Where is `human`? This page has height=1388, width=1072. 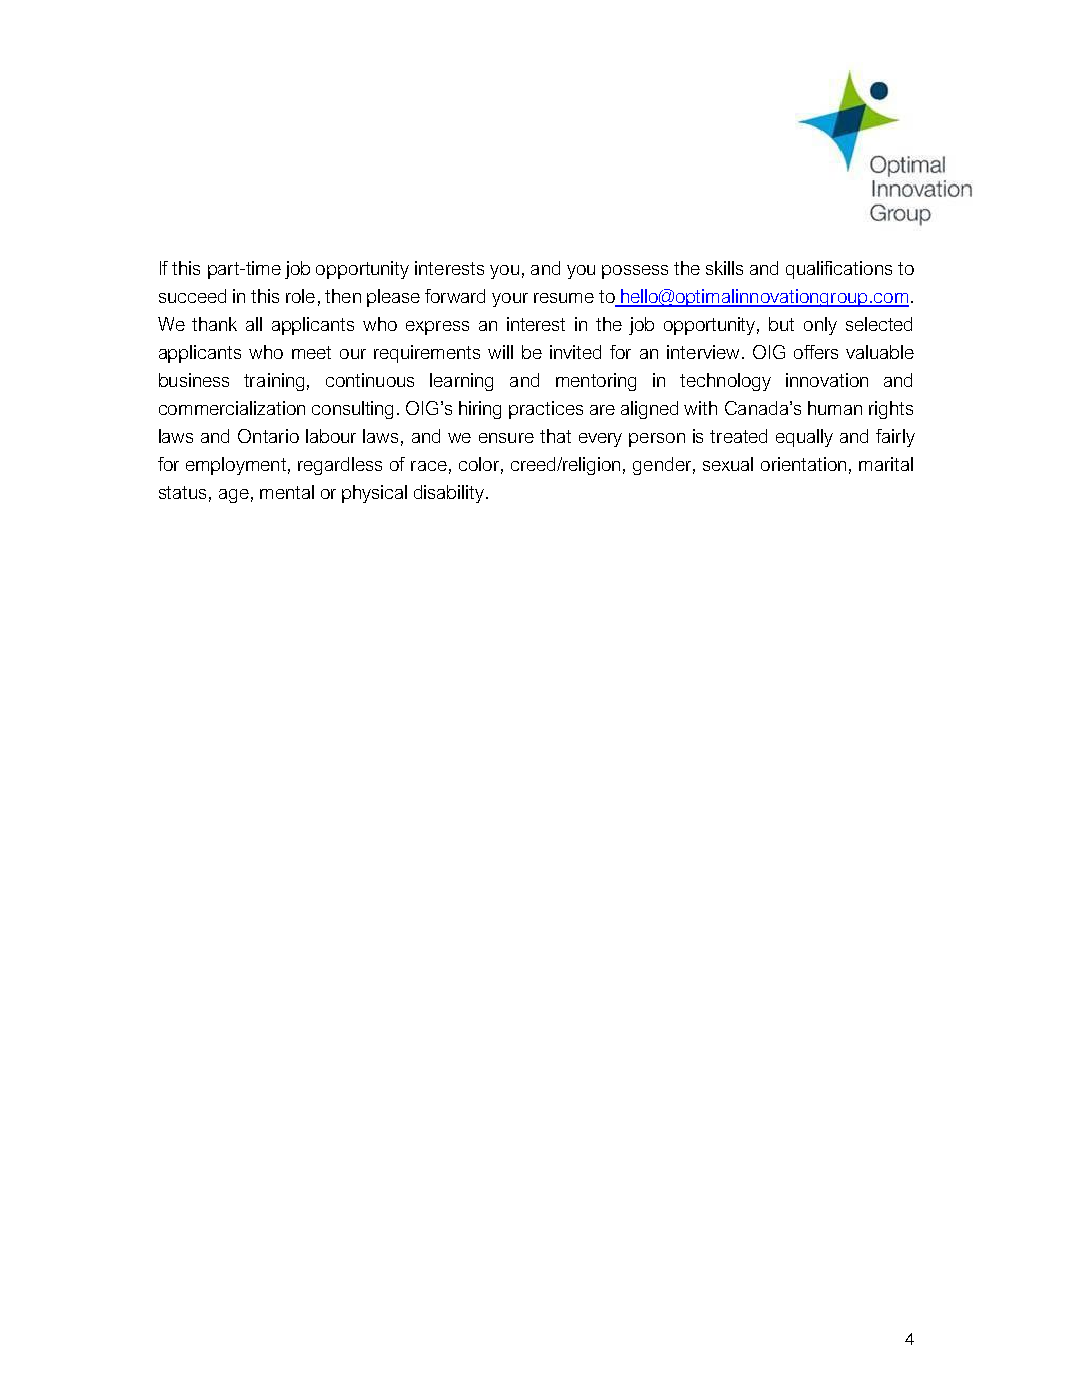
human is located at coordinates (835, 408).
